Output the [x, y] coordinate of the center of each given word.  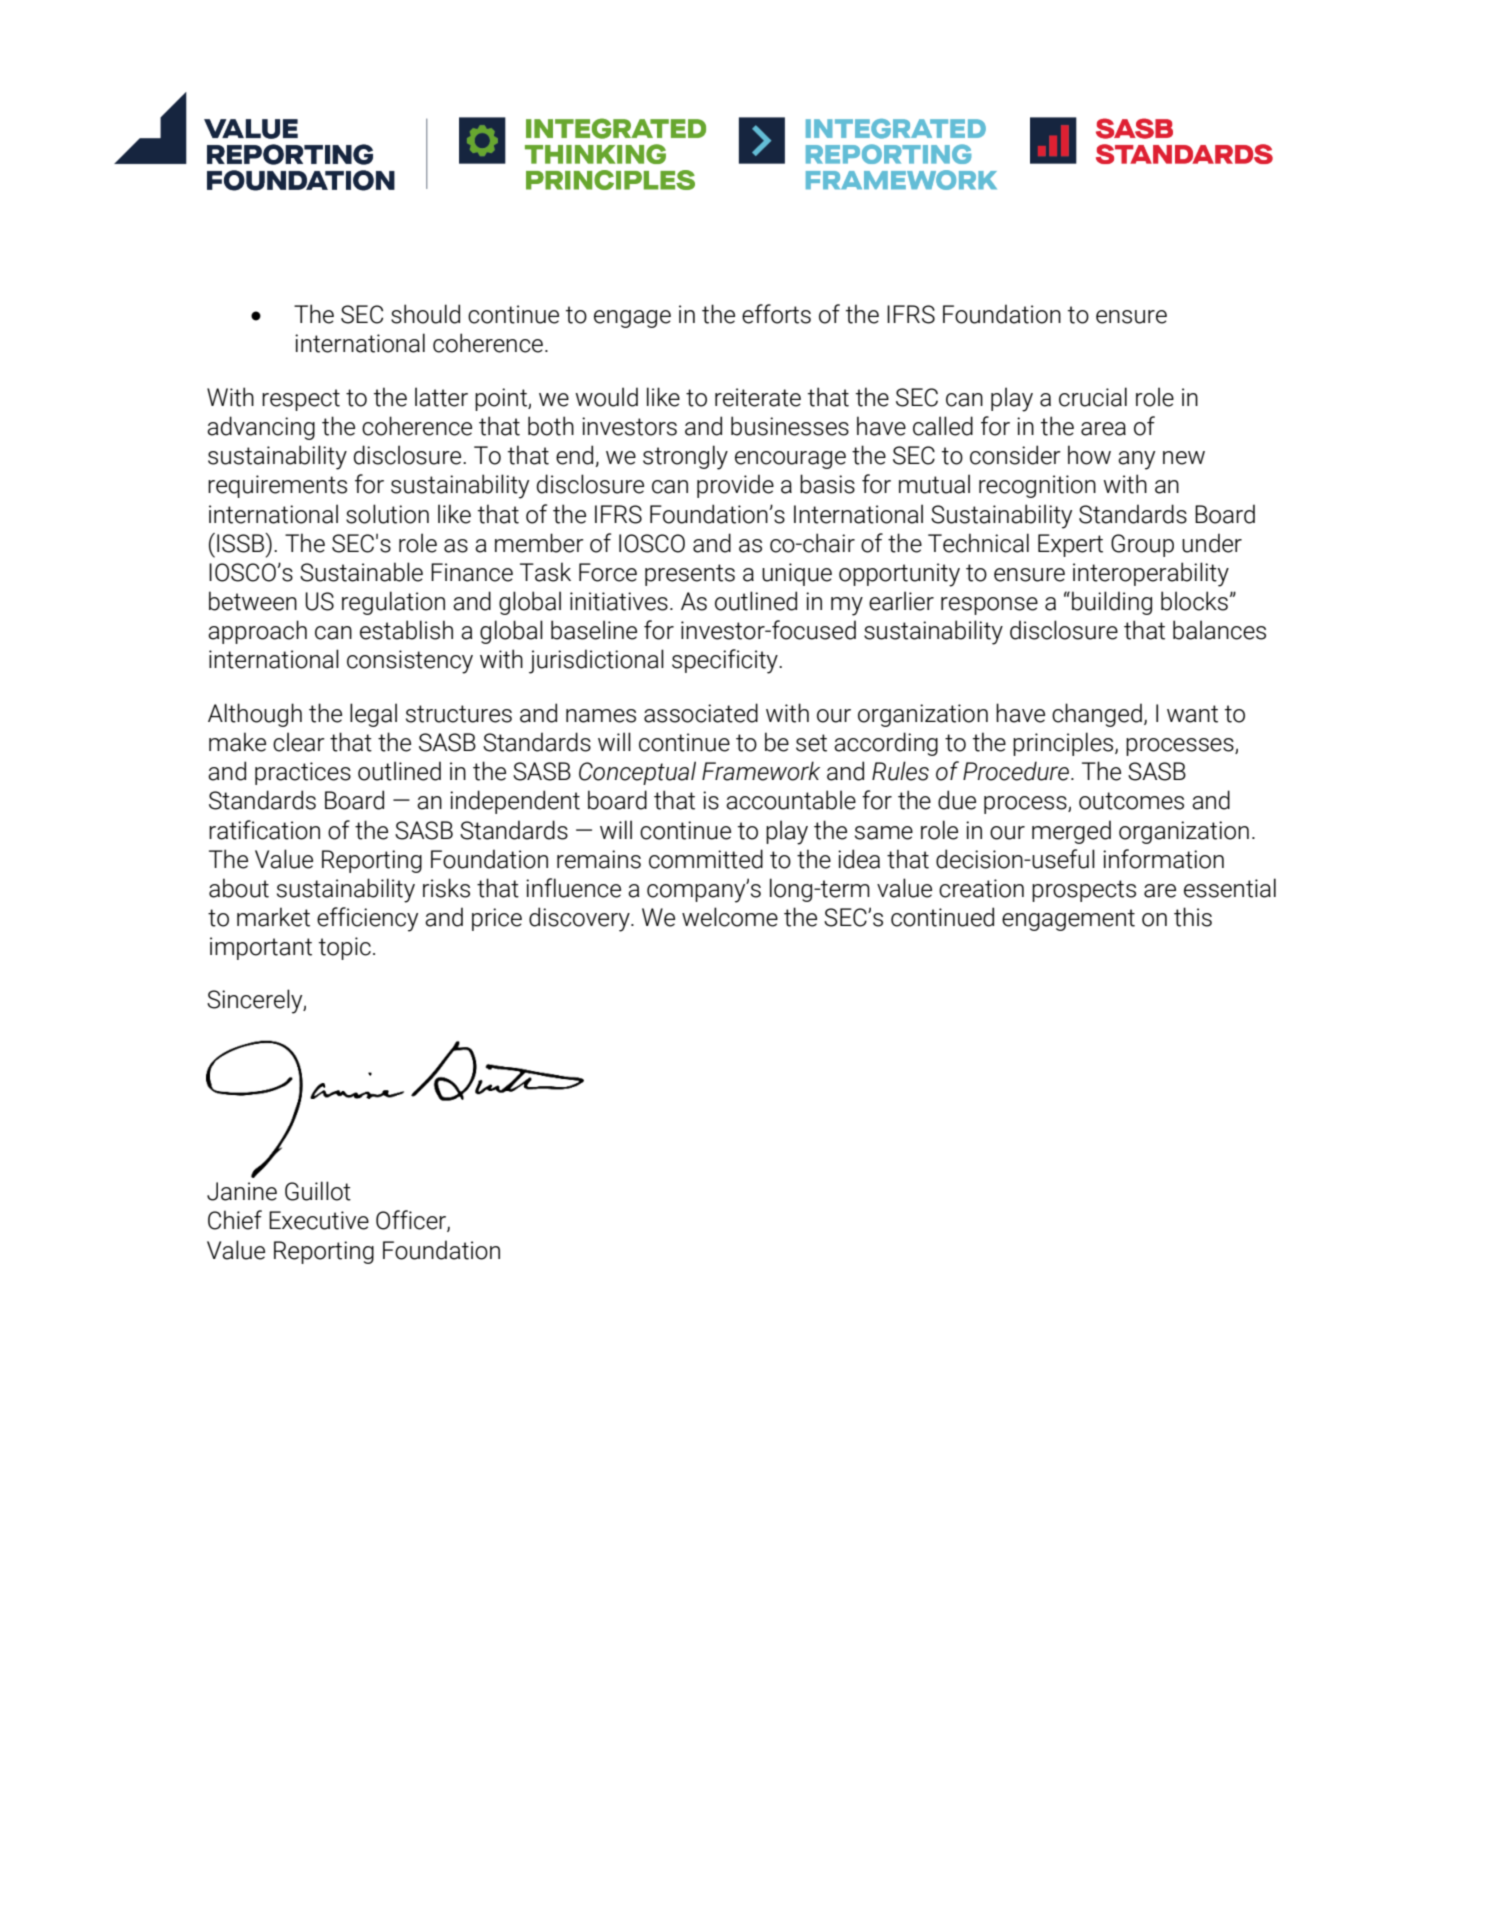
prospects [1084, 891]
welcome [730, 917]
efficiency [367, 919]
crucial [1093, 397]
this [1193, 917]
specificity [726, 661]
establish [406, 630]
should [425, 314]
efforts [776, 314]
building [1112, 603]
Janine [242, 1191]
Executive [319, 1220]
